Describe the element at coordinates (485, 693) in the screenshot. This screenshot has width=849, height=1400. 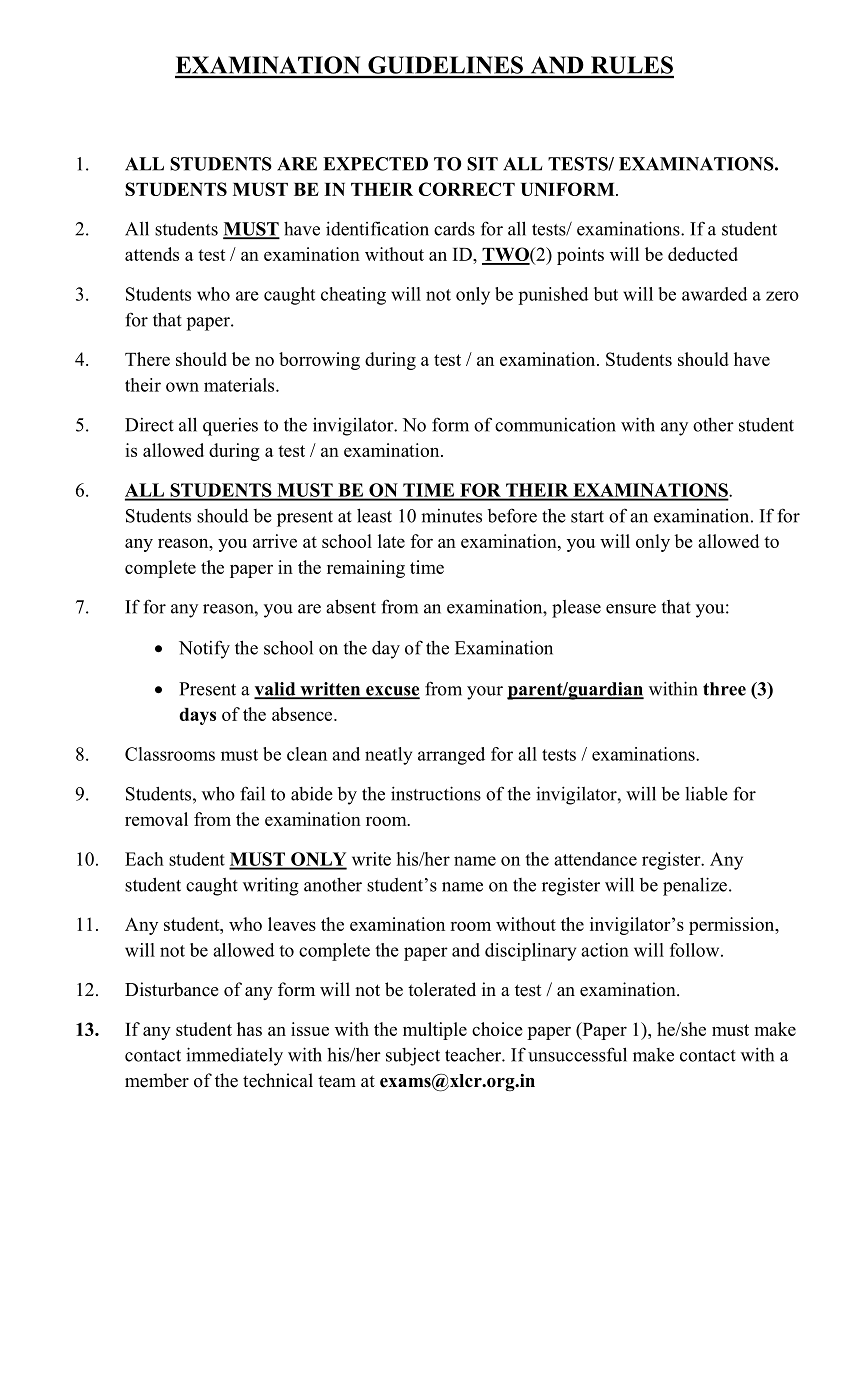
I see `your` at that location.
